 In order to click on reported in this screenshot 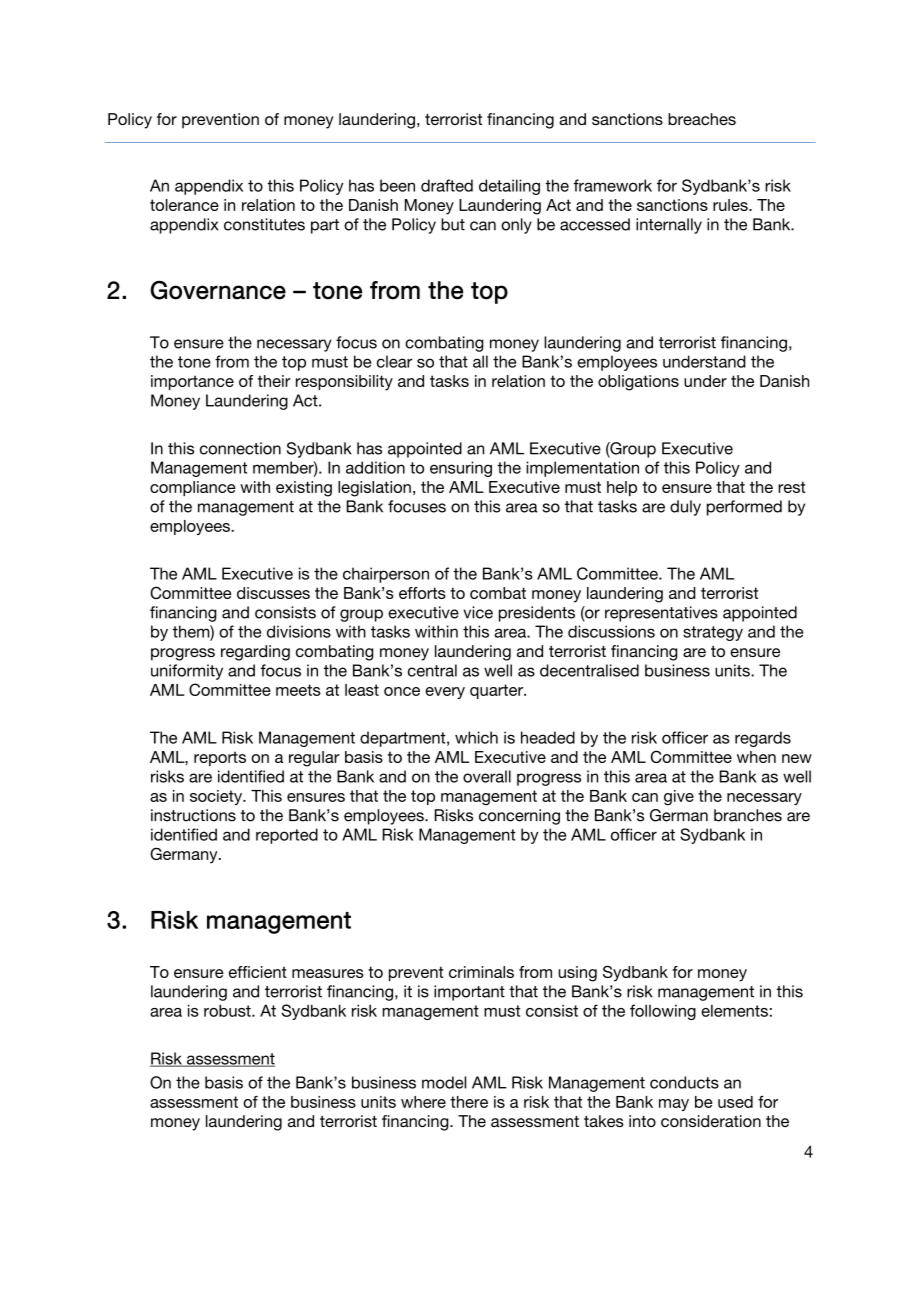, I will do `click(287, 836)`.
